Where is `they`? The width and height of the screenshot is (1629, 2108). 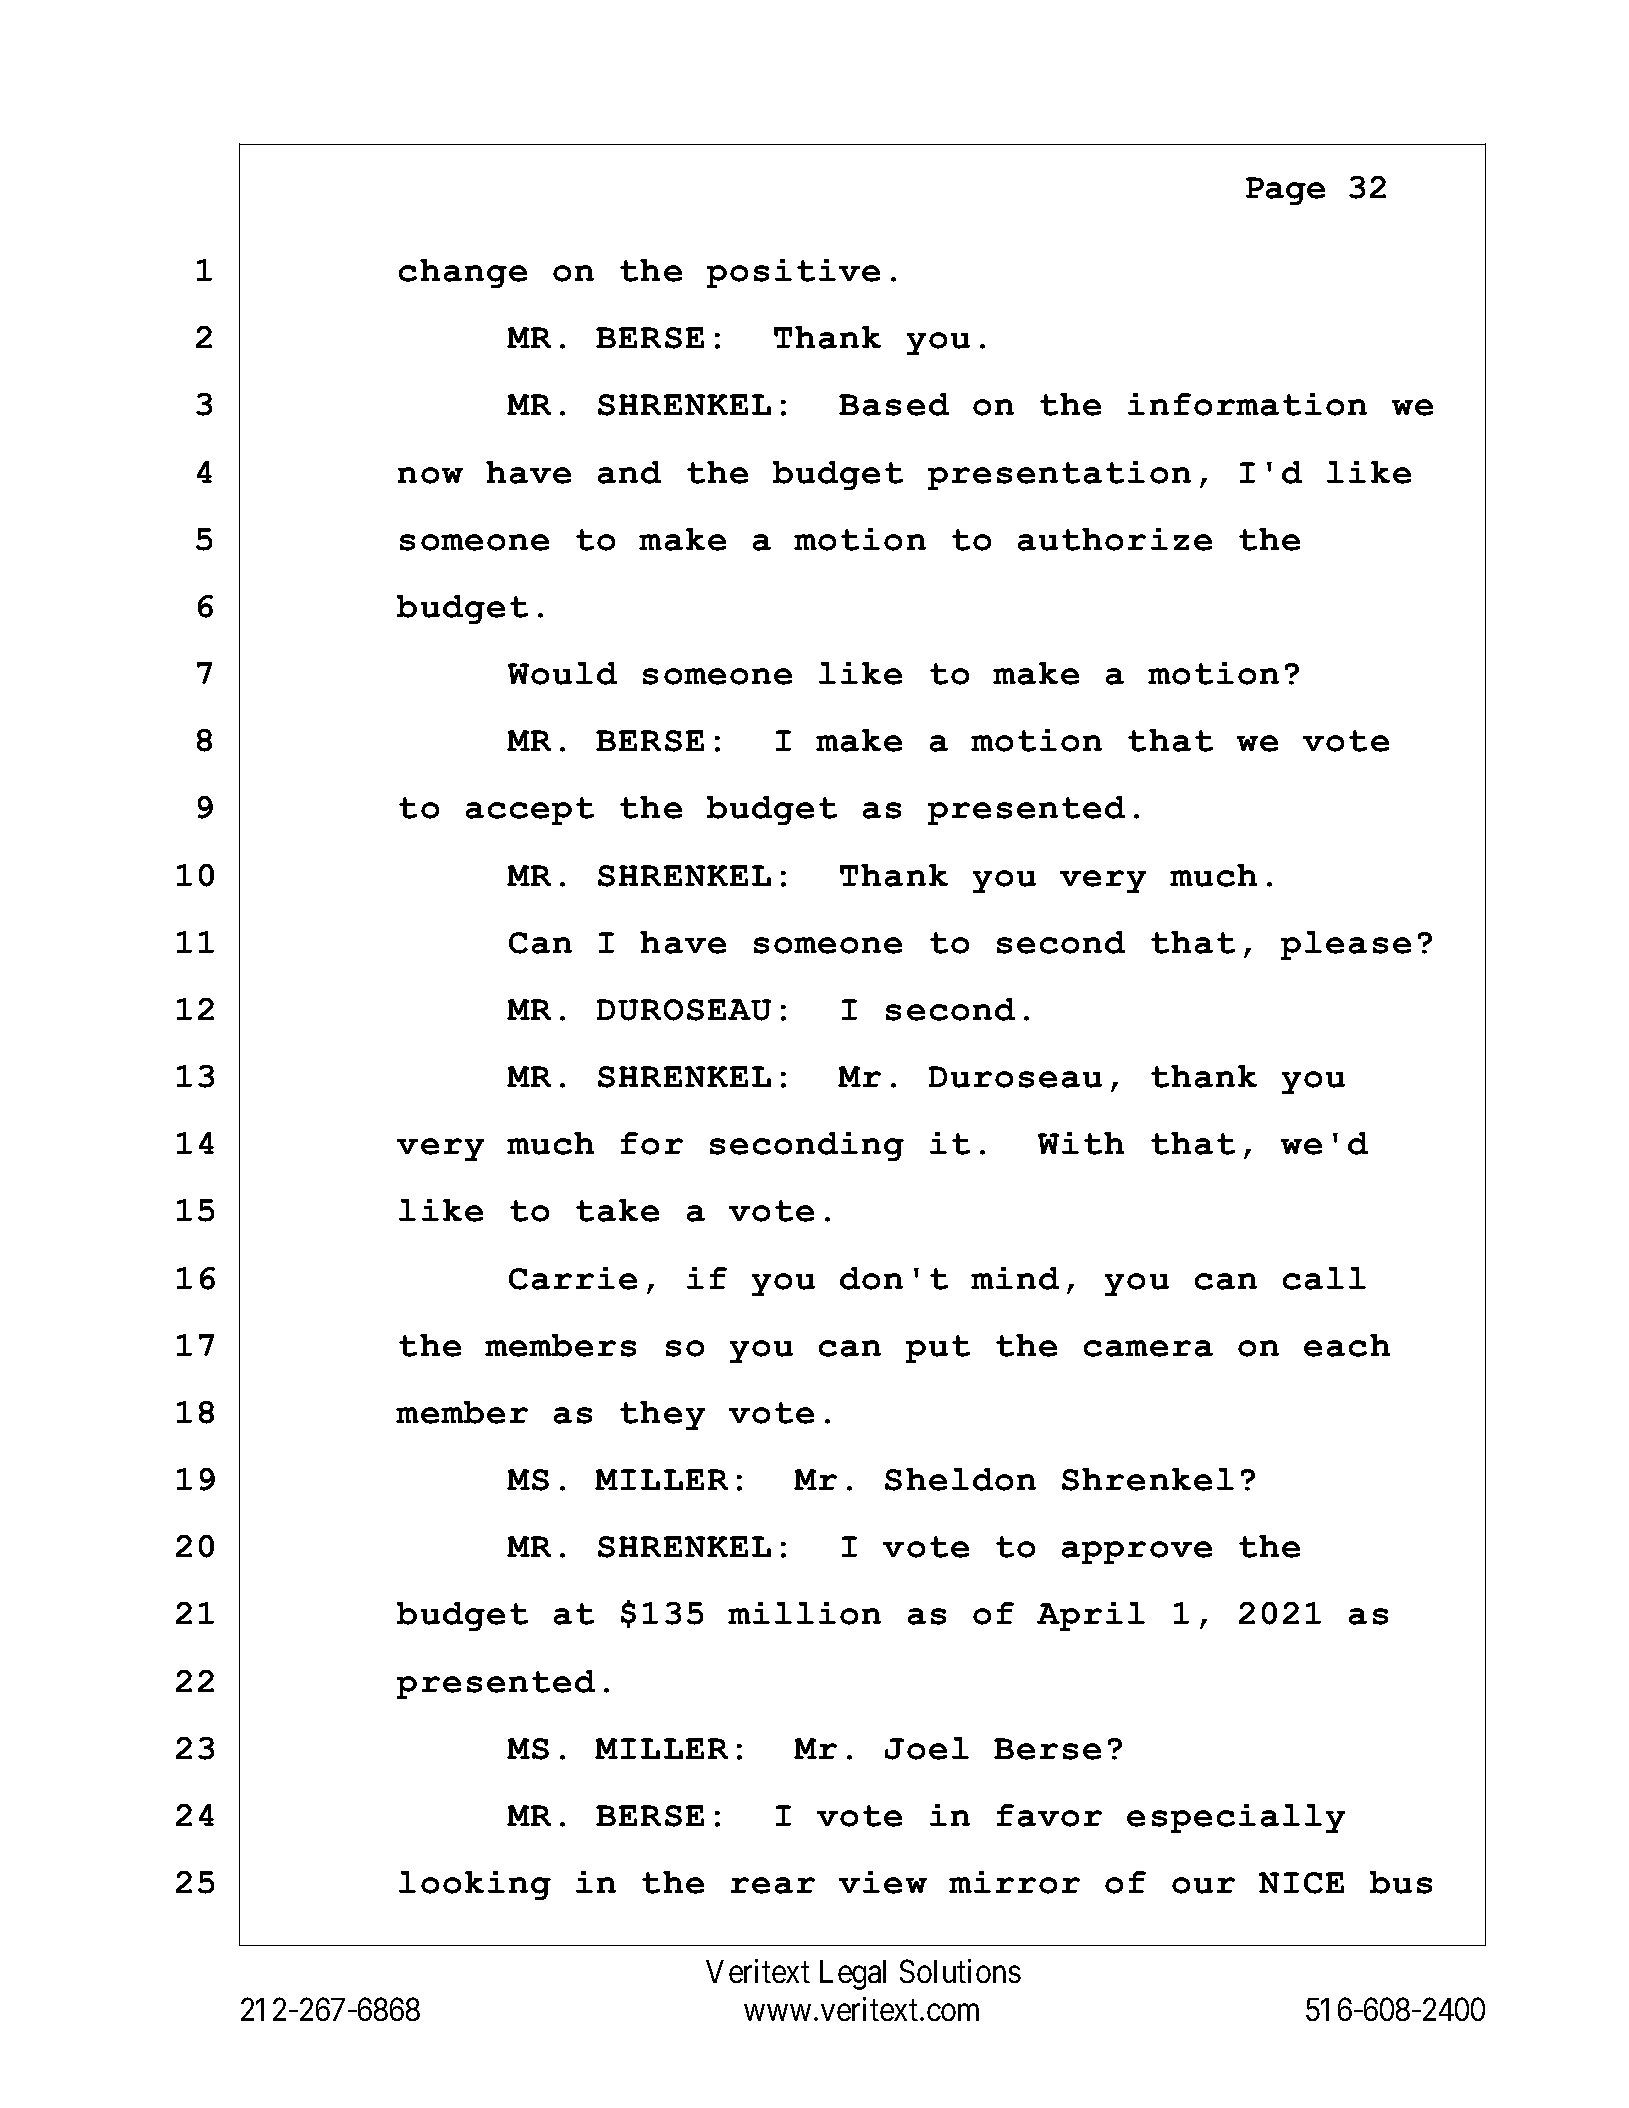
they is located at coordinates (662, 1415).
